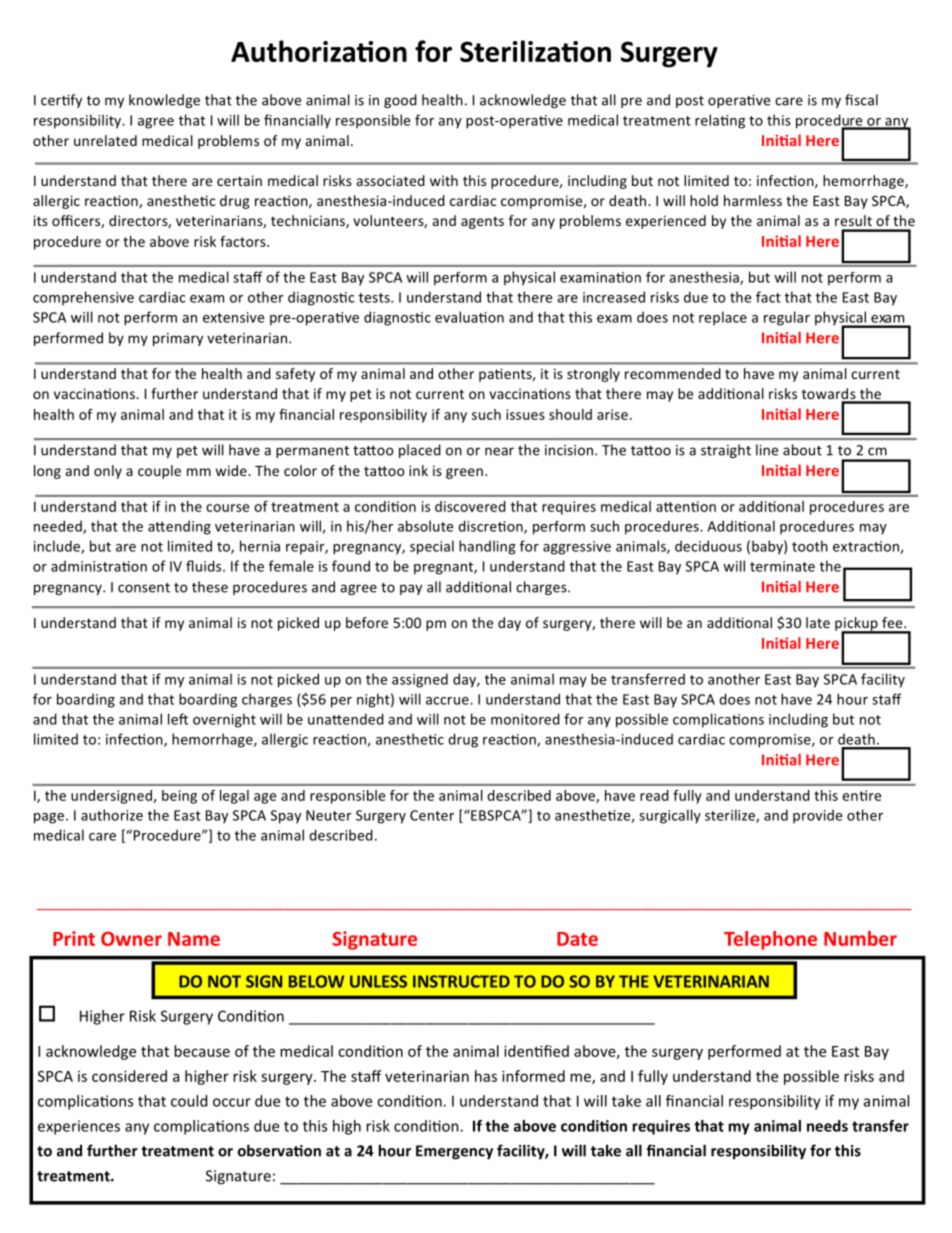 The height and width of the screenshot is (1233, 952). I want to click on Emergency, so click(454, 1152).
